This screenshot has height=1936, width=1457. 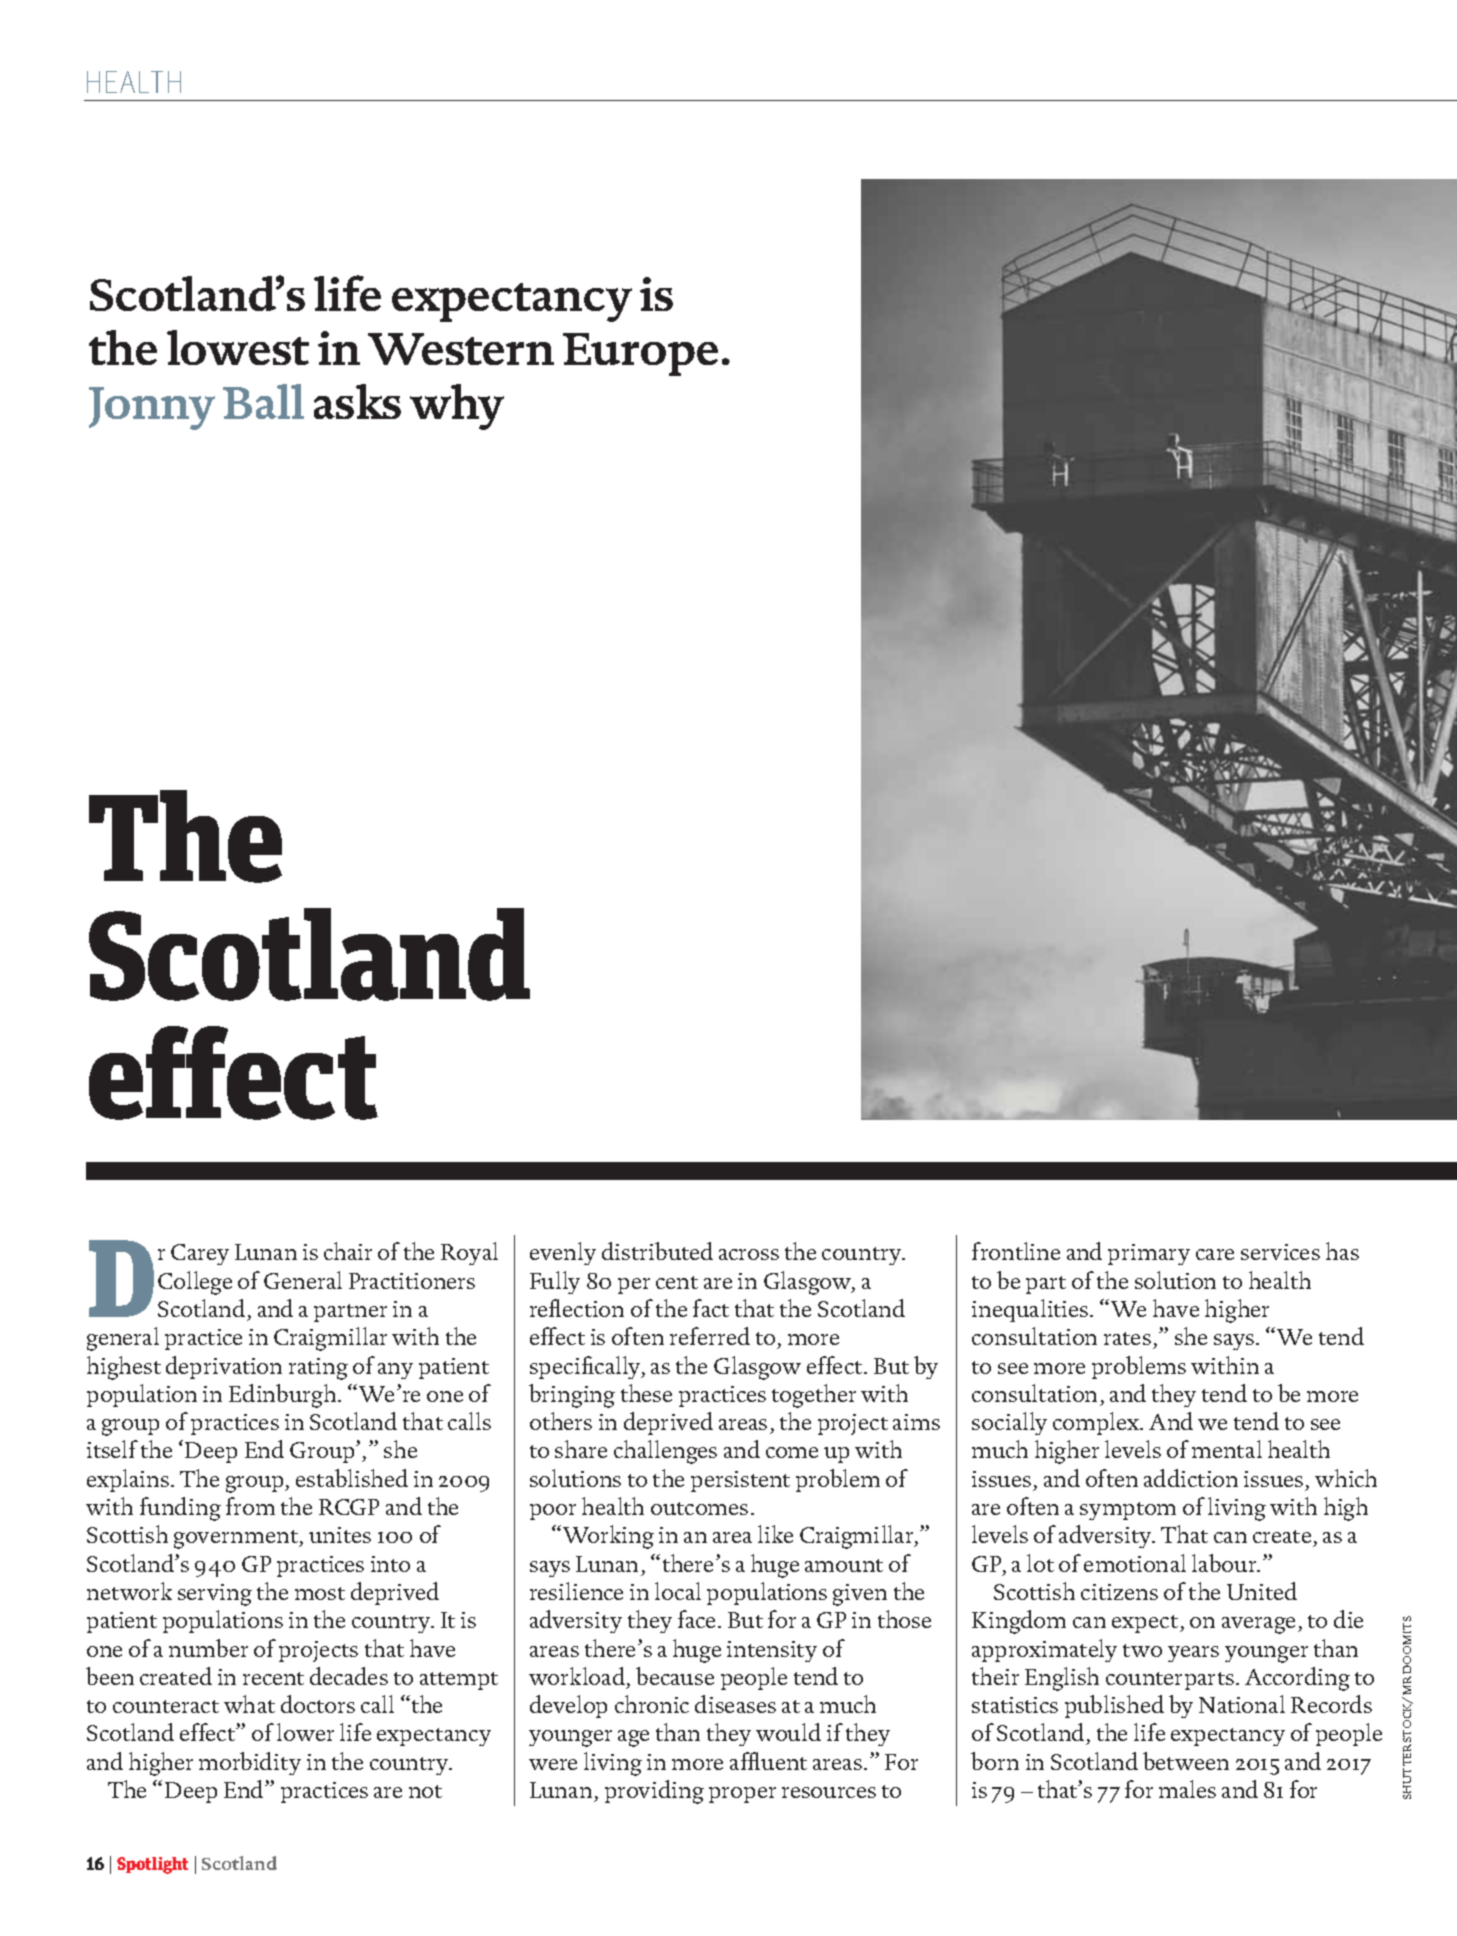 I want to click on proper, so click(x=742, y=1795).
